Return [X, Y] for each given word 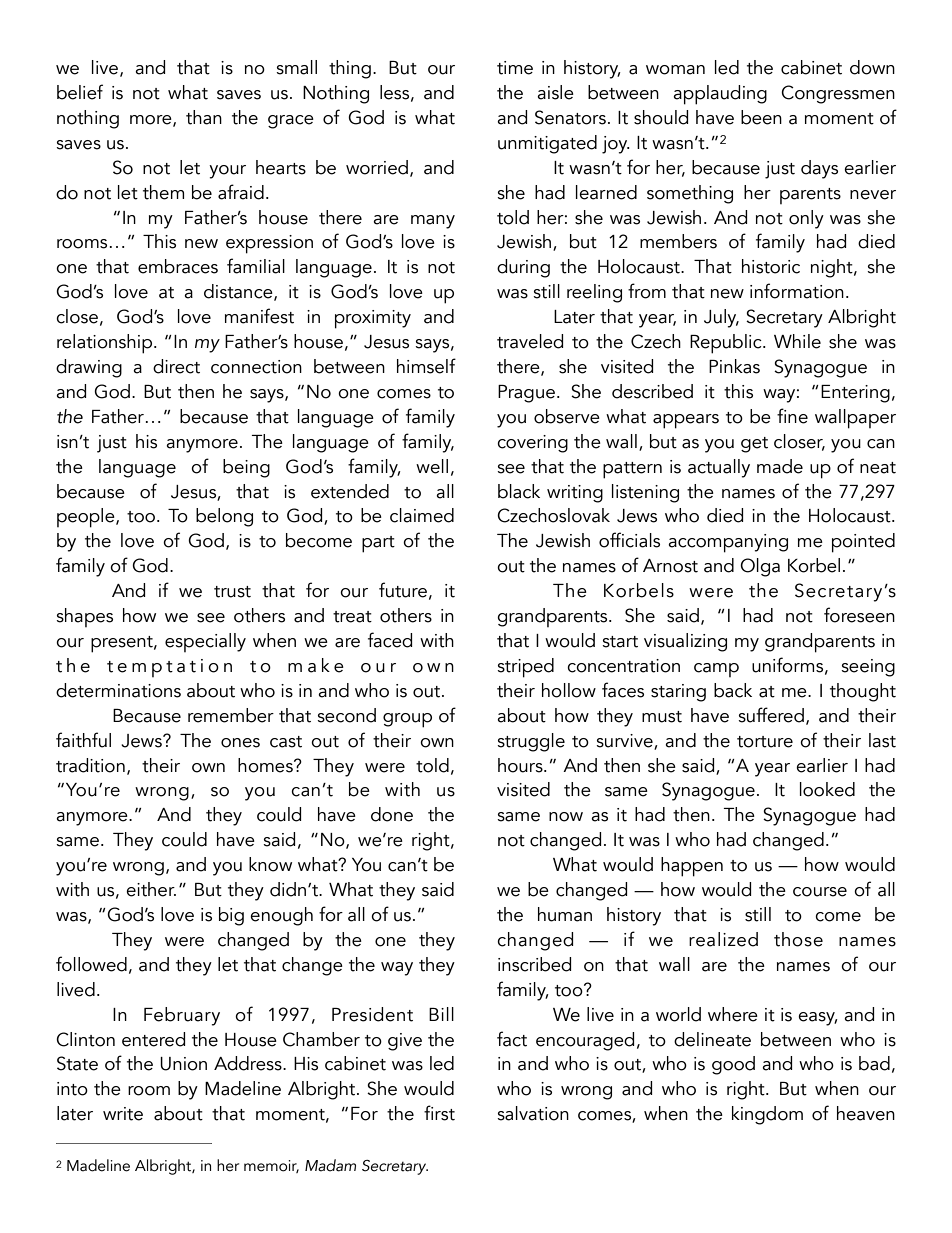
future [403, 590]
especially [205, 642]
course [820, 892]
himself [426, 366]
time [515, 68]
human [565, 914]
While [797, 341]
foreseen [859, 615]
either [151, 889]
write [123, 1114]
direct [176, 366]
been [761, 117]
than [204, 117]
